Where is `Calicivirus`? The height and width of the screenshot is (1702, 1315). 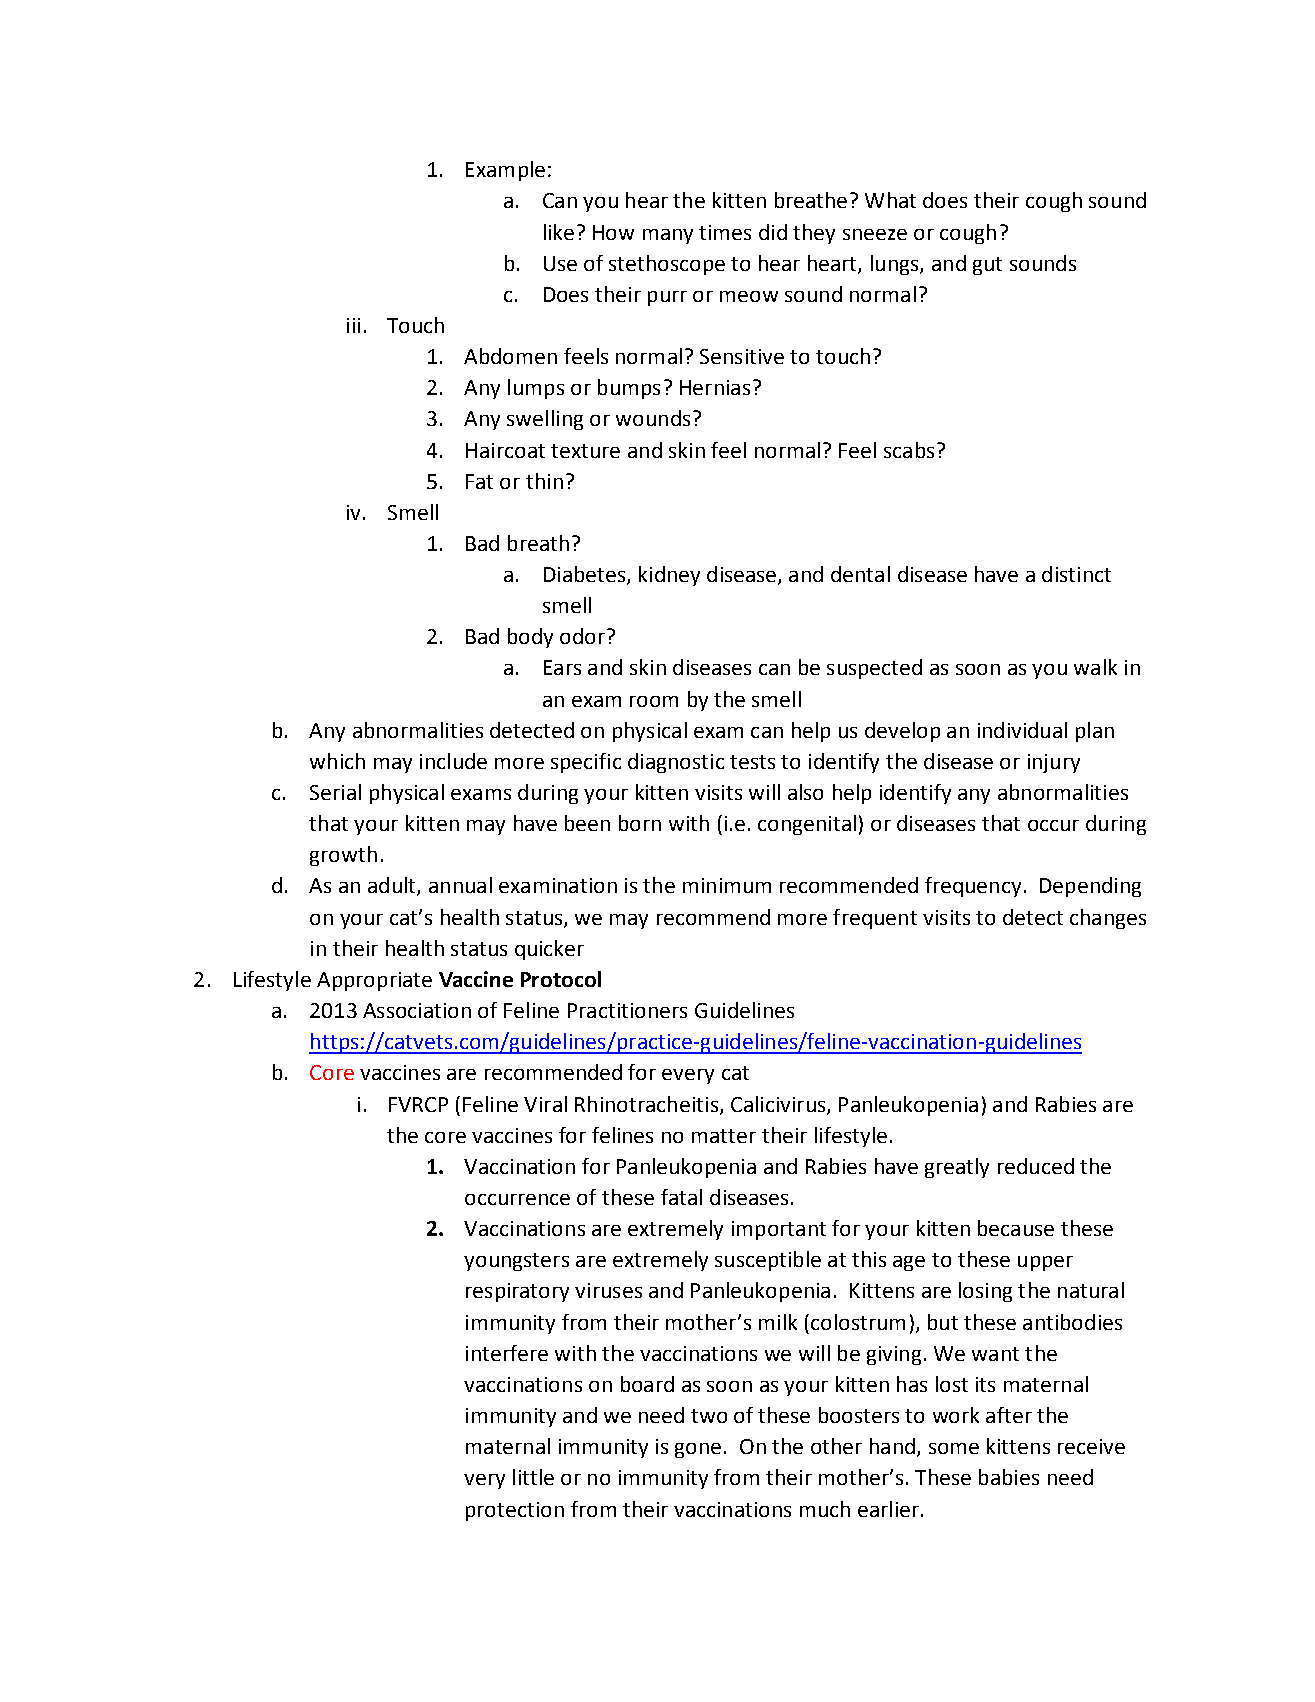 Calicivirus is located at coordinates (779, 1105).
